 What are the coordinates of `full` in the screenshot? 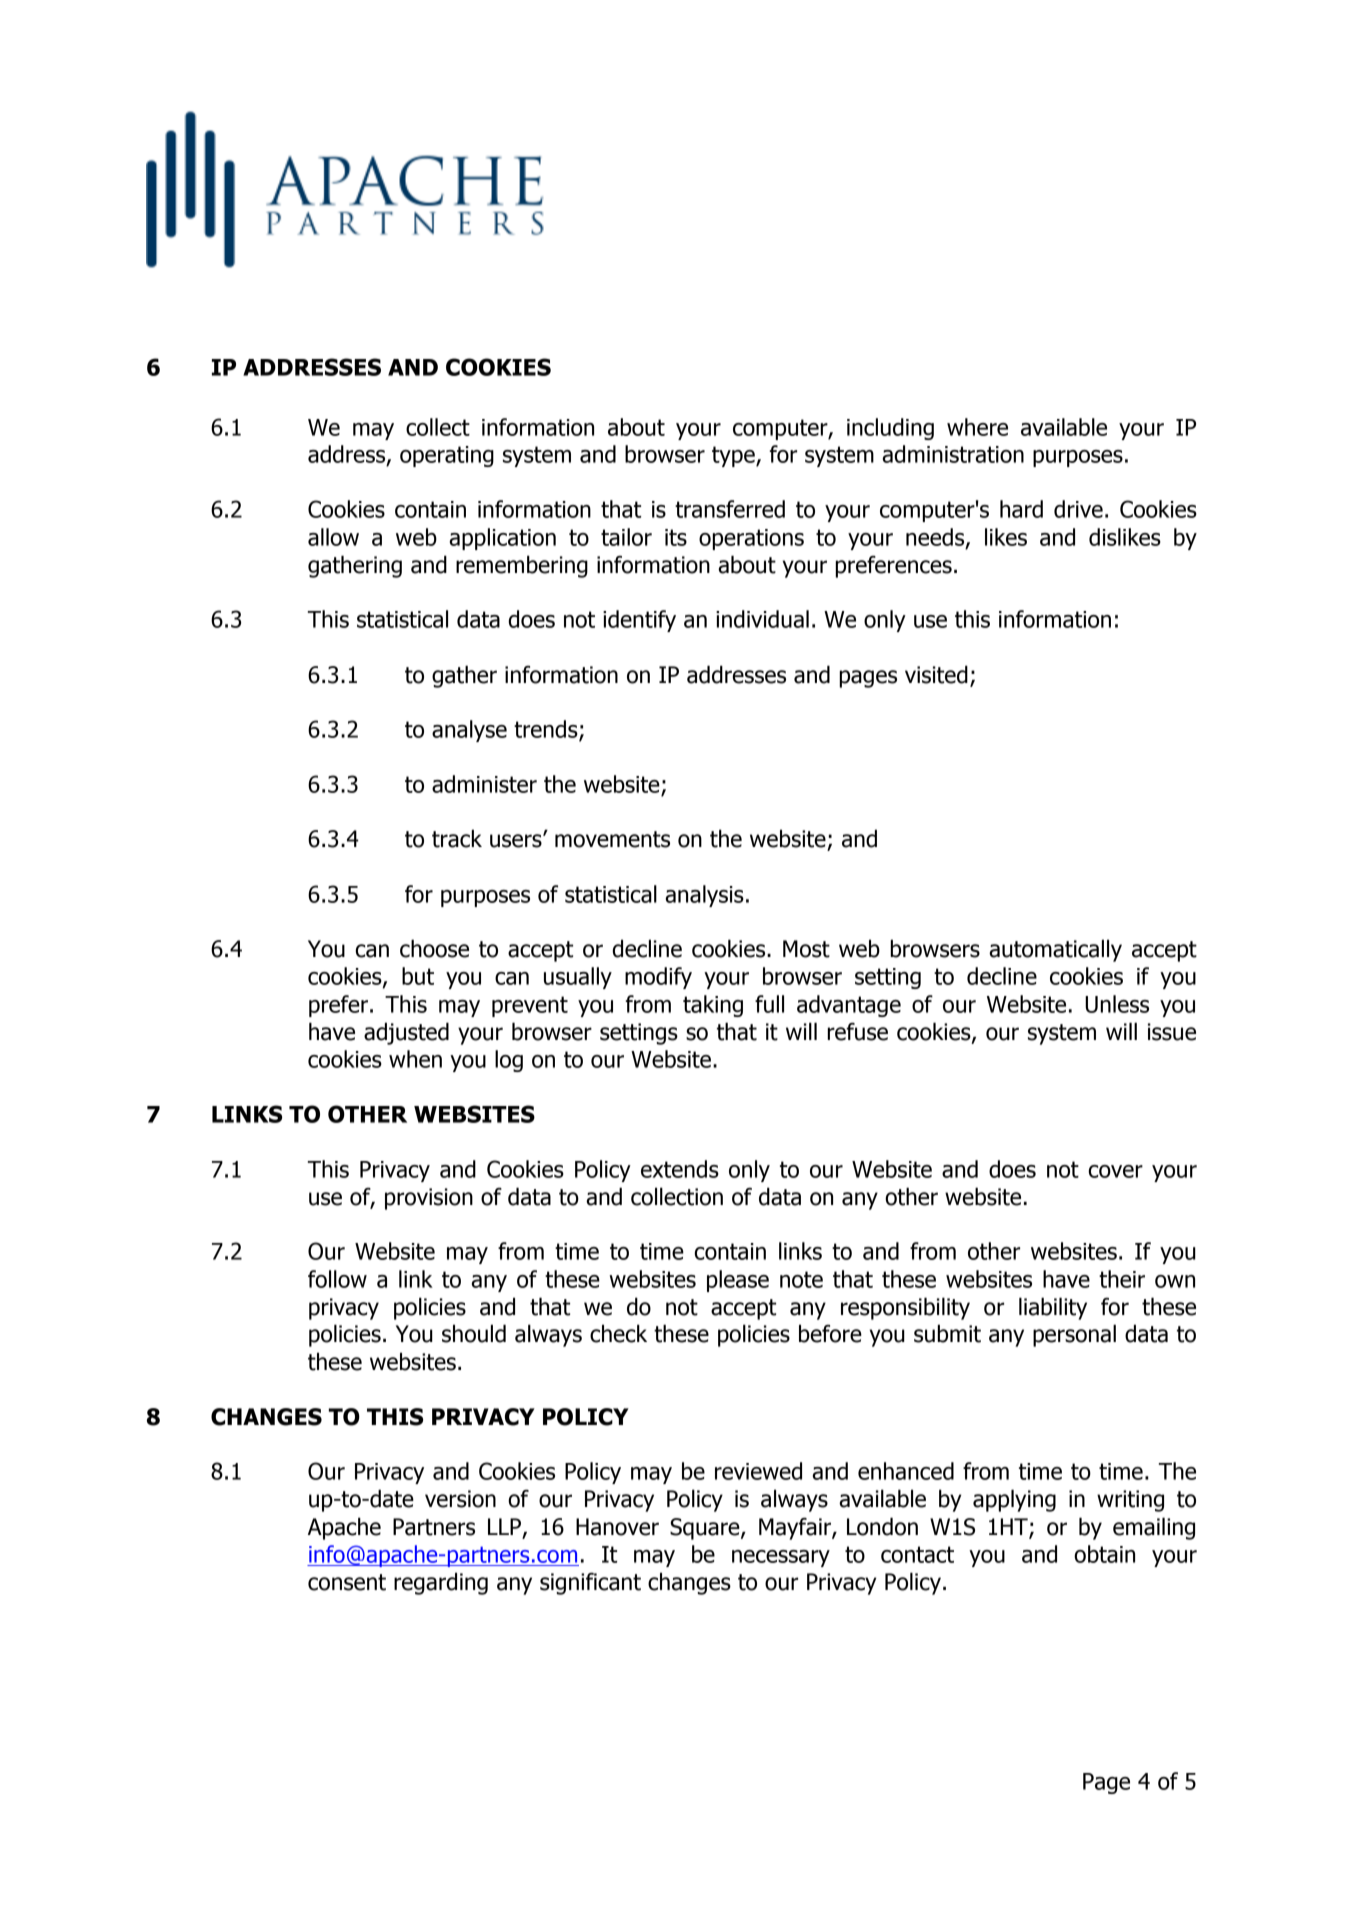 It's located at (769, 1004).
